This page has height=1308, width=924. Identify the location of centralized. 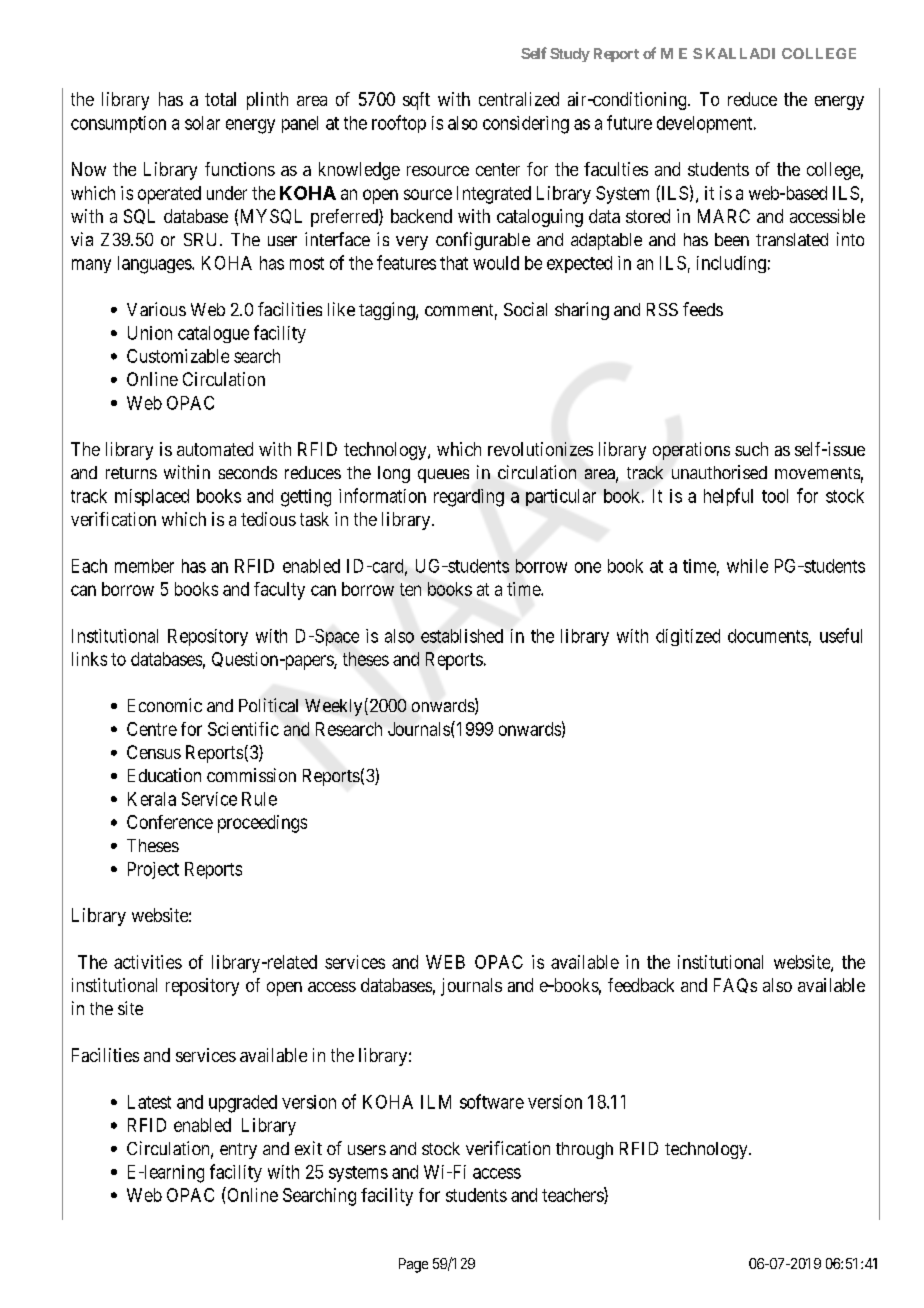
(519, 99).
